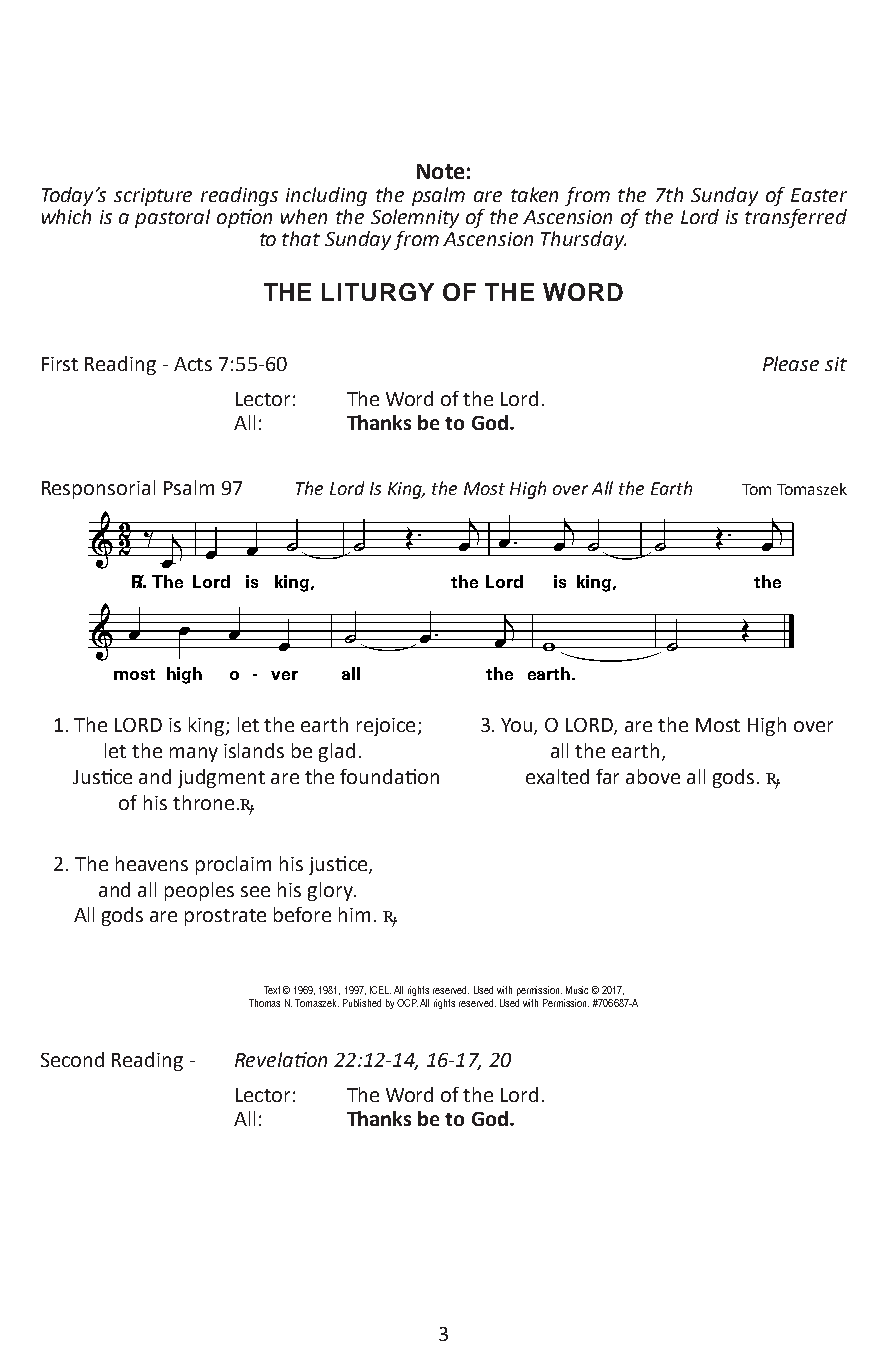  What do you see at coordinates (440, 171) in the screenshot?
I see `Note` at bounding box center [440, 171].
